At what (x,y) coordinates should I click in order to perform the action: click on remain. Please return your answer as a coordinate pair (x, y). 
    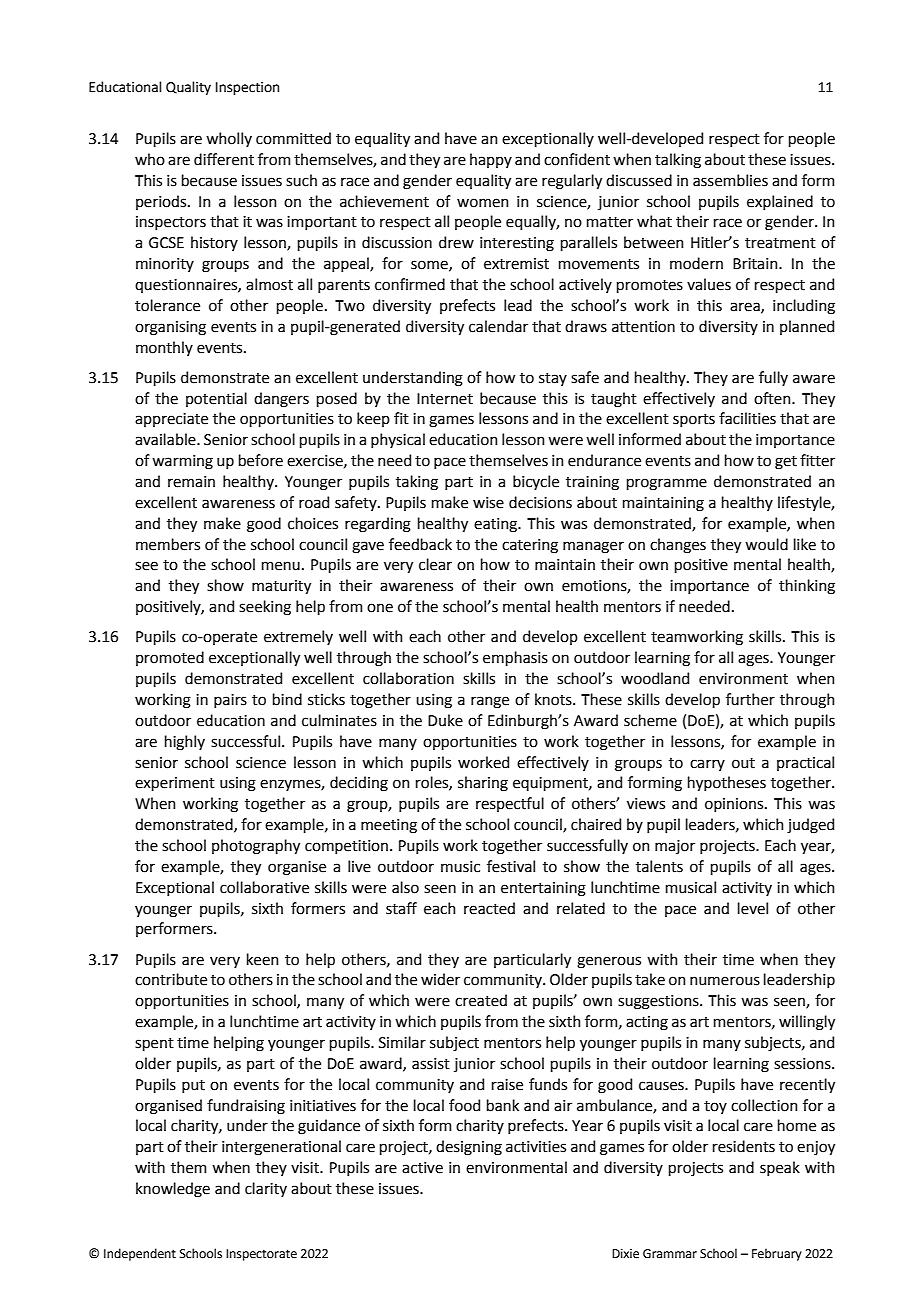
    Looking at the image, I should click on (191, 482).
